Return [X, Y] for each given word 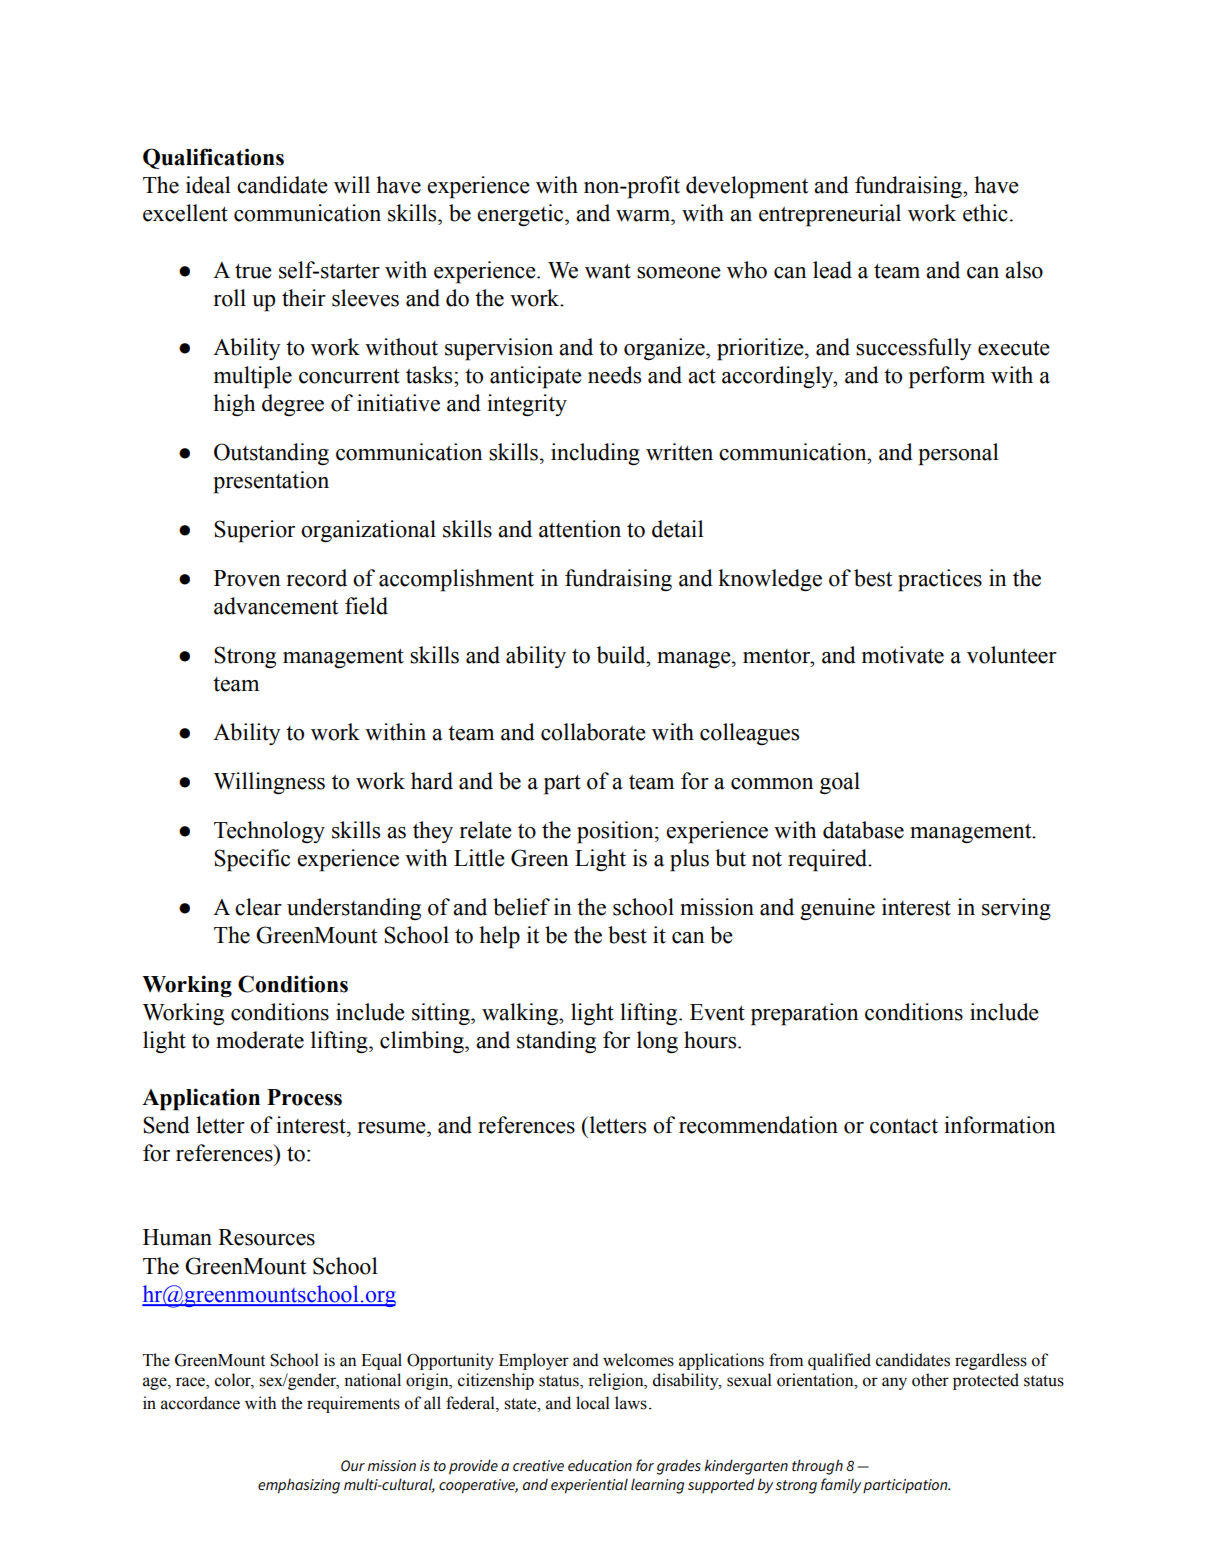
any [894, 1383]
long [657, 1042]
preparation [805, 1014]
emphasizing [299, 1486]
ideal [208, 185]
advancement [276, 606]
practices [940, 580]
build [622, 655]
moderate [260, 1040]
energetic [521, 215]
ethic [985, 213]
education [600, 1465]
